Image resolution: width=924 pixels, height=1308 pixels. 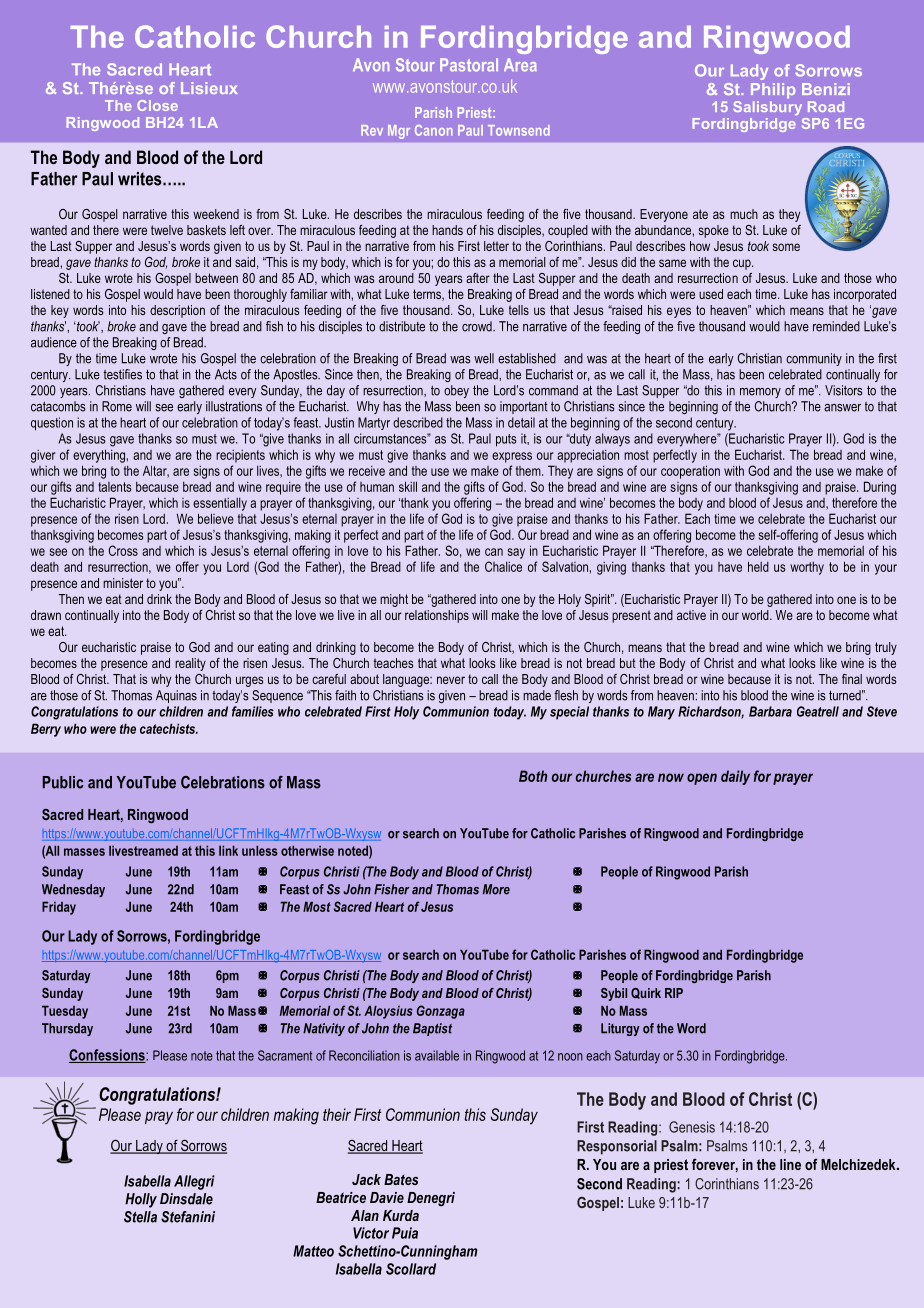 I want to click on Philip, so click(x=773, y=91).
